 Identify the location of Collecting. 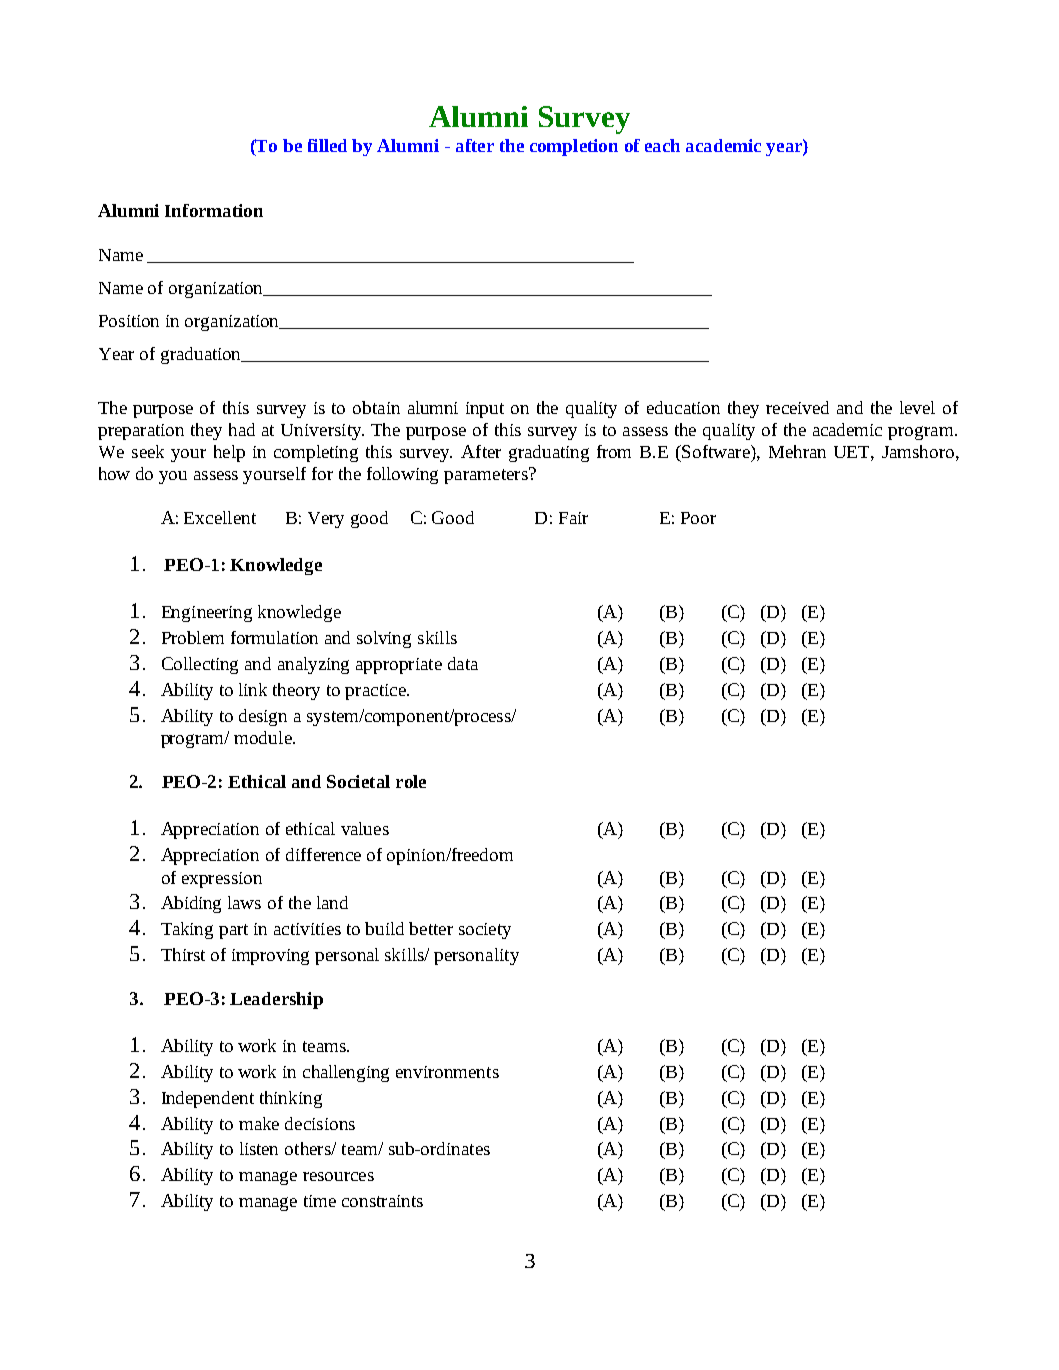
(200, 665).
